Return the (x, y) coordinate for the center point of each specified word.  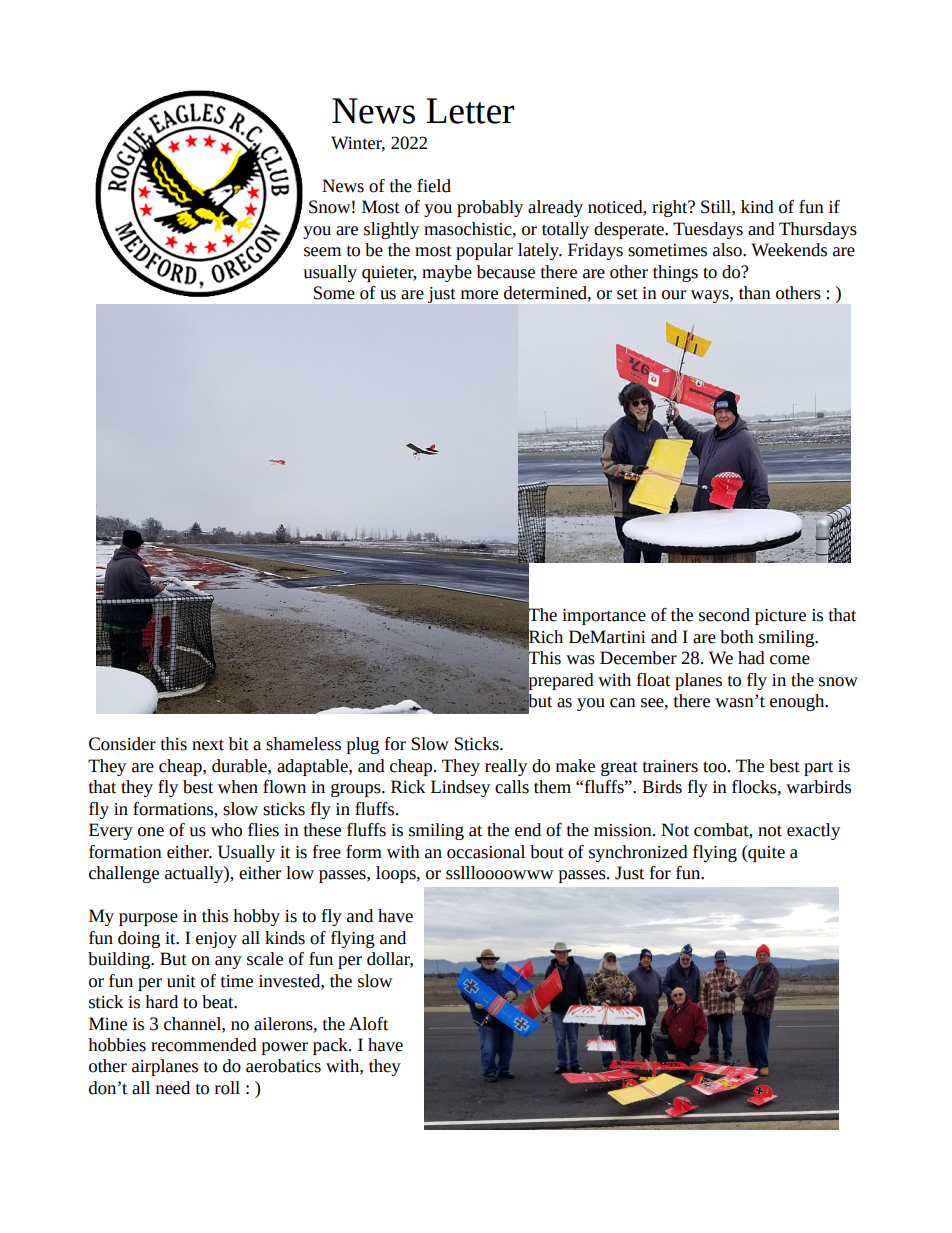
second (724, 615)
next (208, 745)
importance (604, 617)
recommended (204, 1045)
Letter (470, 111)
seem (322, 252)
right (671, 208)
